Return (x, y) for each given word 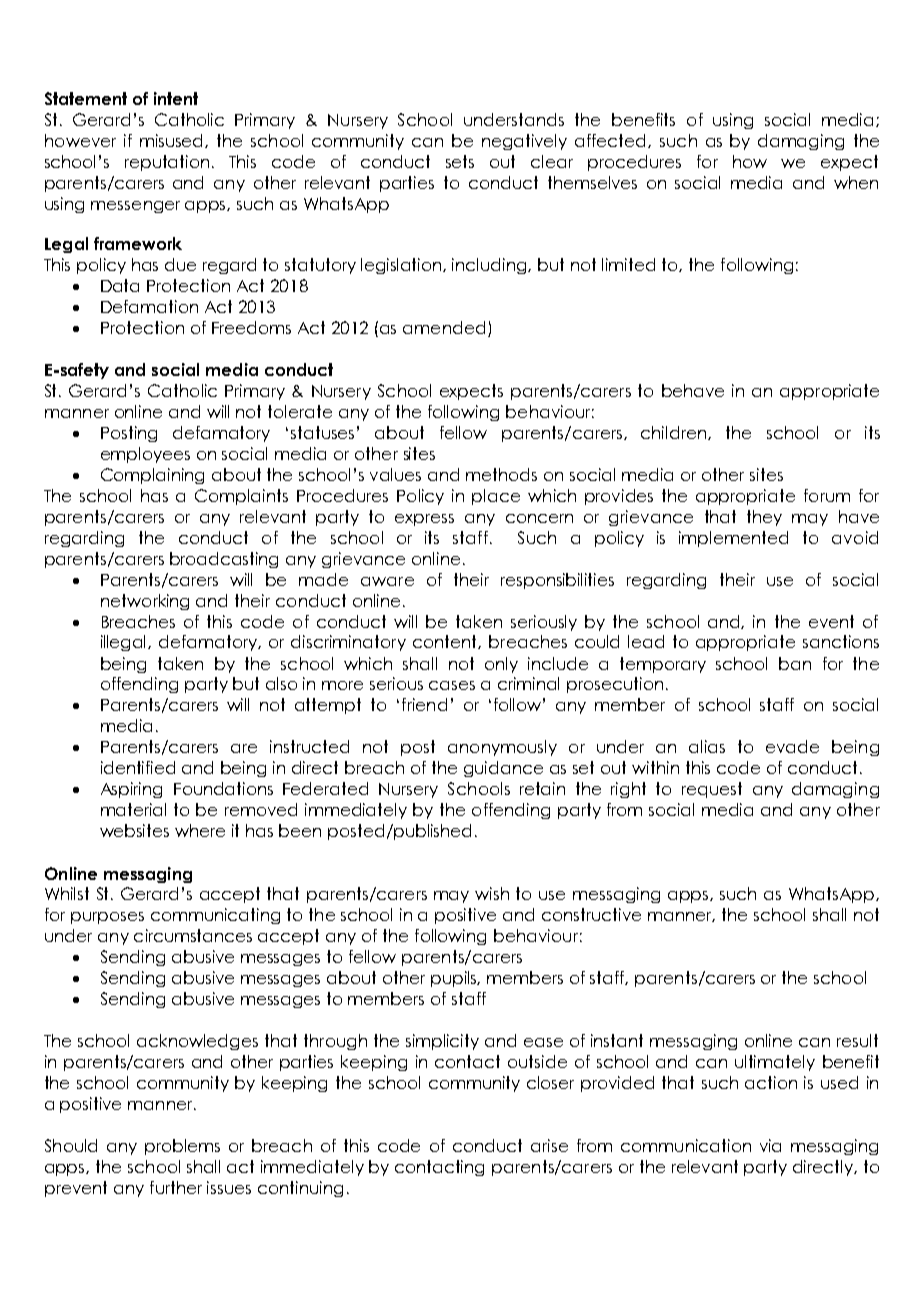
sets (460, 161)
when (856, 182)
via (770, 1145)
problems (182, 1147)
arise (549, 1145)
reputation (167, 163)
